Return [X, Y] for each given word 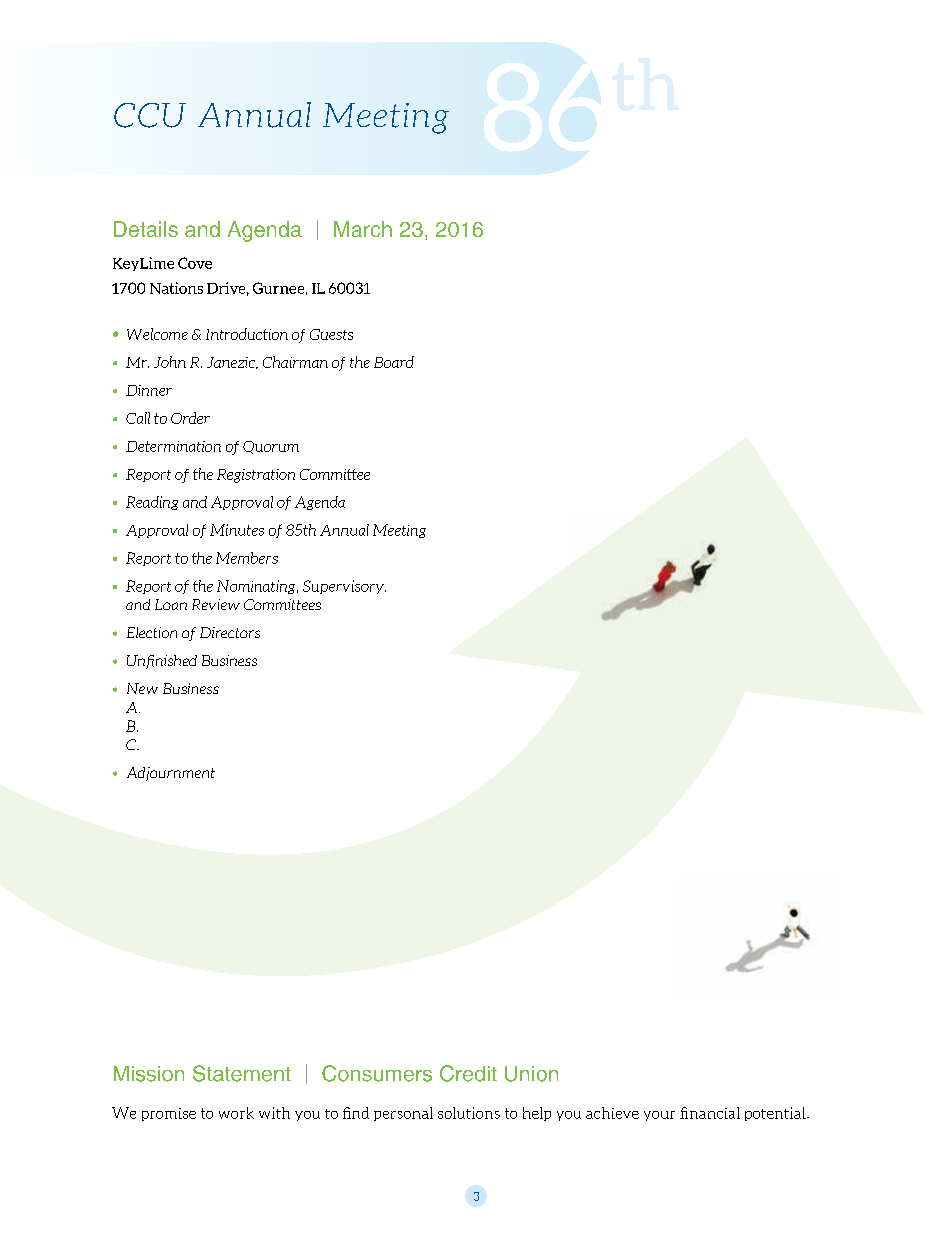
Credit [468, 1073]
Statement [242, 1073]
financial [710, 1113]
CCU [150, 115]
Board [394, 362]
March [363, 229]
